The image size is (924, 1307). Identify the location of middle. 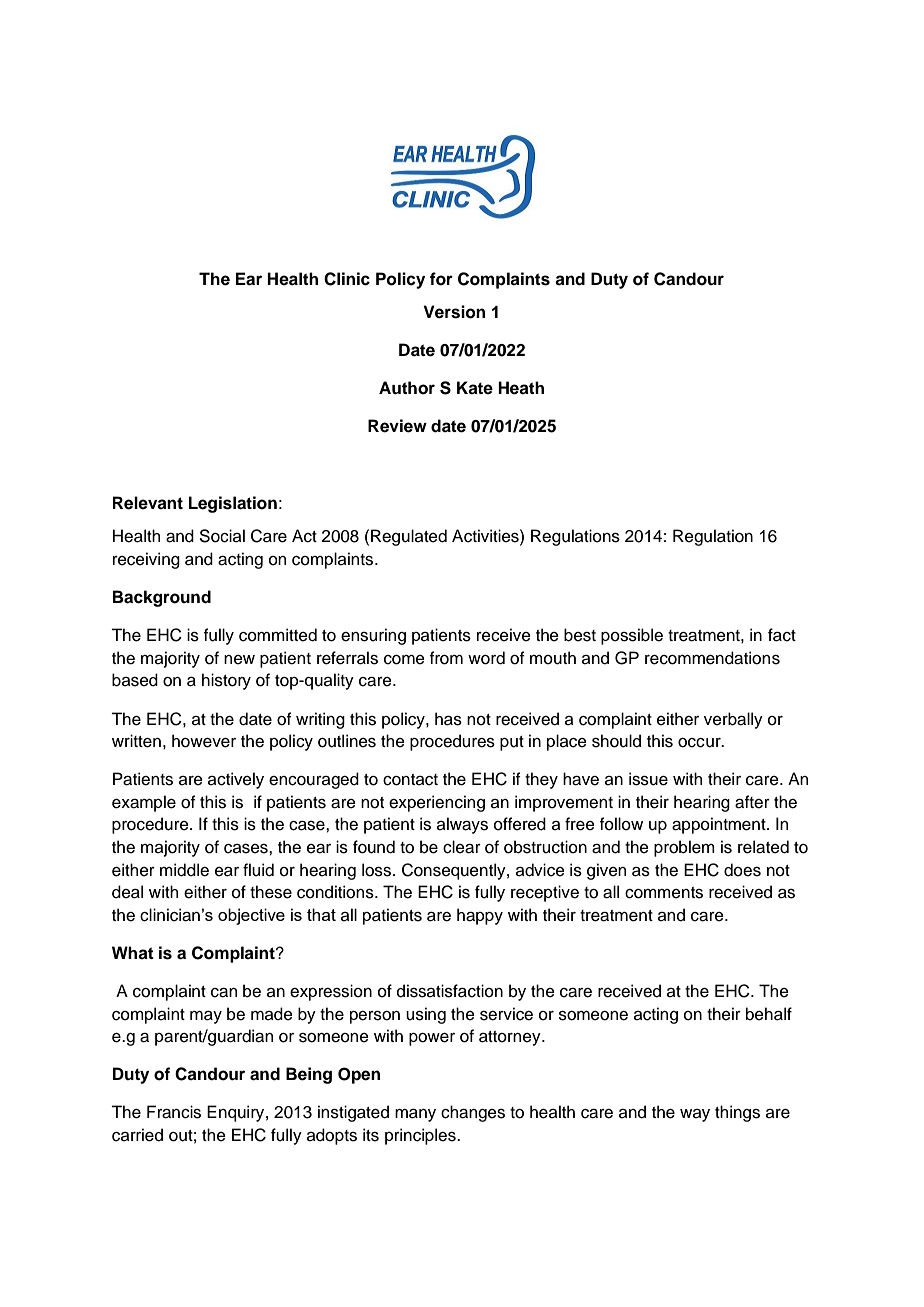
(184, 870).
